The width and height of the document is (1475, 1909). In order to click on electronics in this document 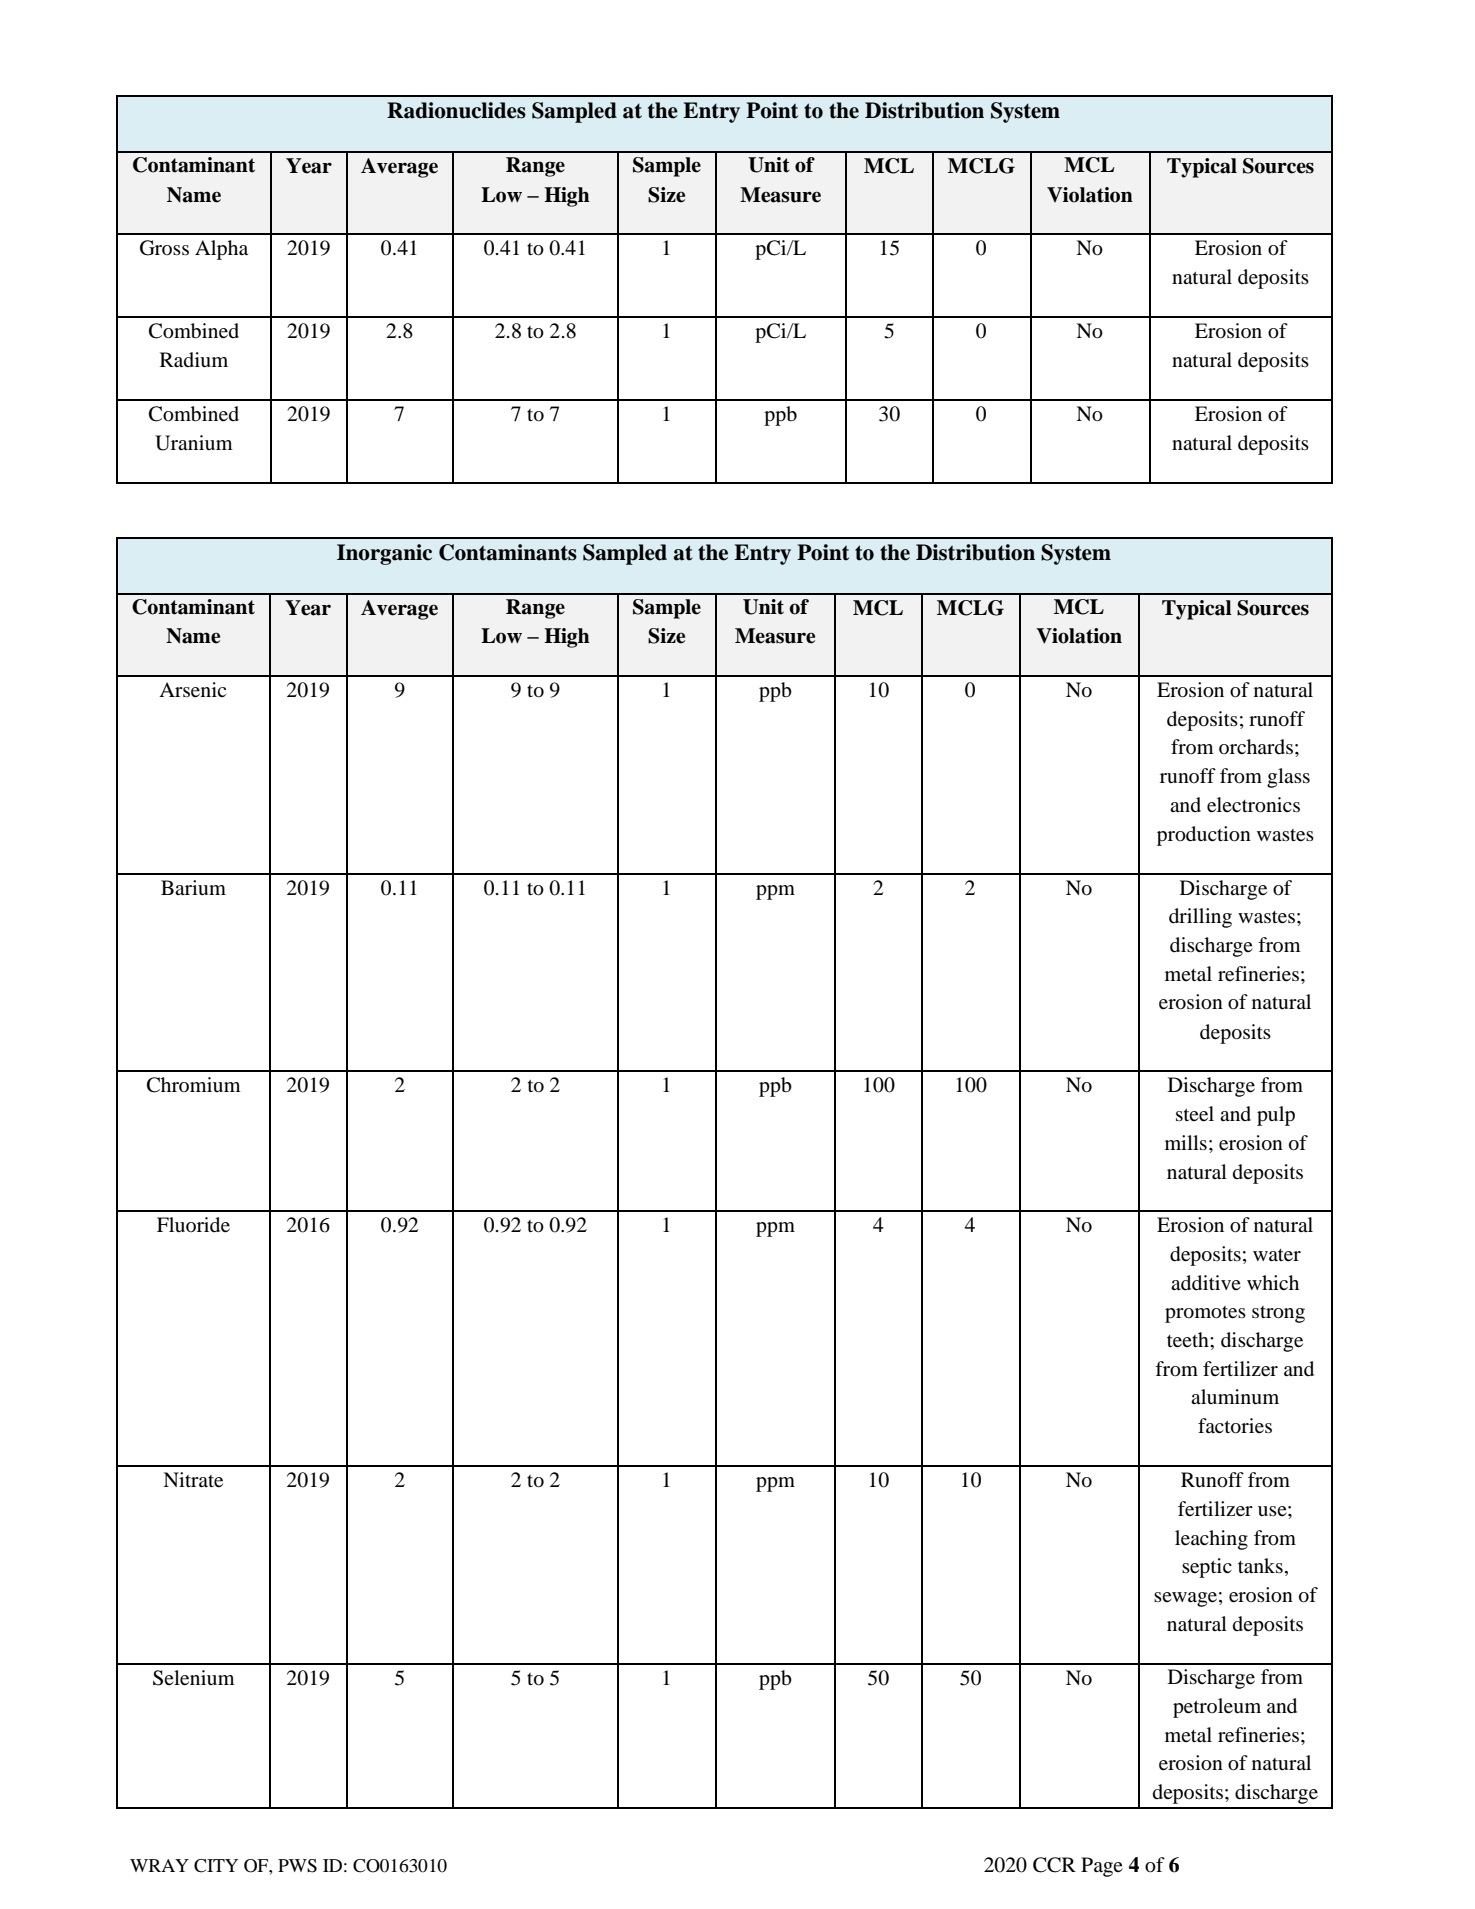, I will do `click(1253, 805)`.
